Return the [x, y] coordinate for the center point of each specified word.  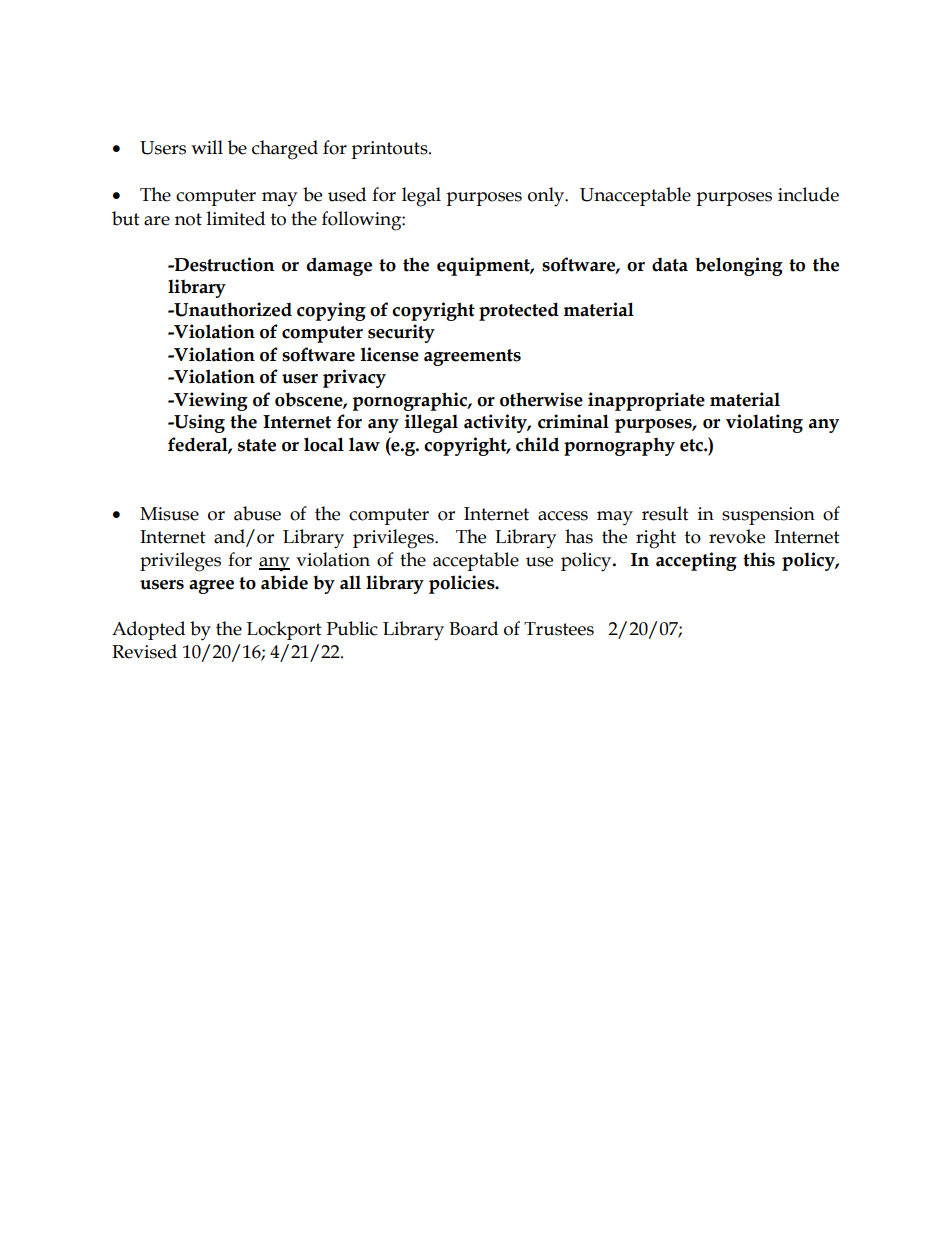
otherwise [541, 399]
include [808, 194]
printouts [390, 150]
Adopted [148, 630]
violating [764, 423]
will [207, 147]
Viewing [210, 401]
